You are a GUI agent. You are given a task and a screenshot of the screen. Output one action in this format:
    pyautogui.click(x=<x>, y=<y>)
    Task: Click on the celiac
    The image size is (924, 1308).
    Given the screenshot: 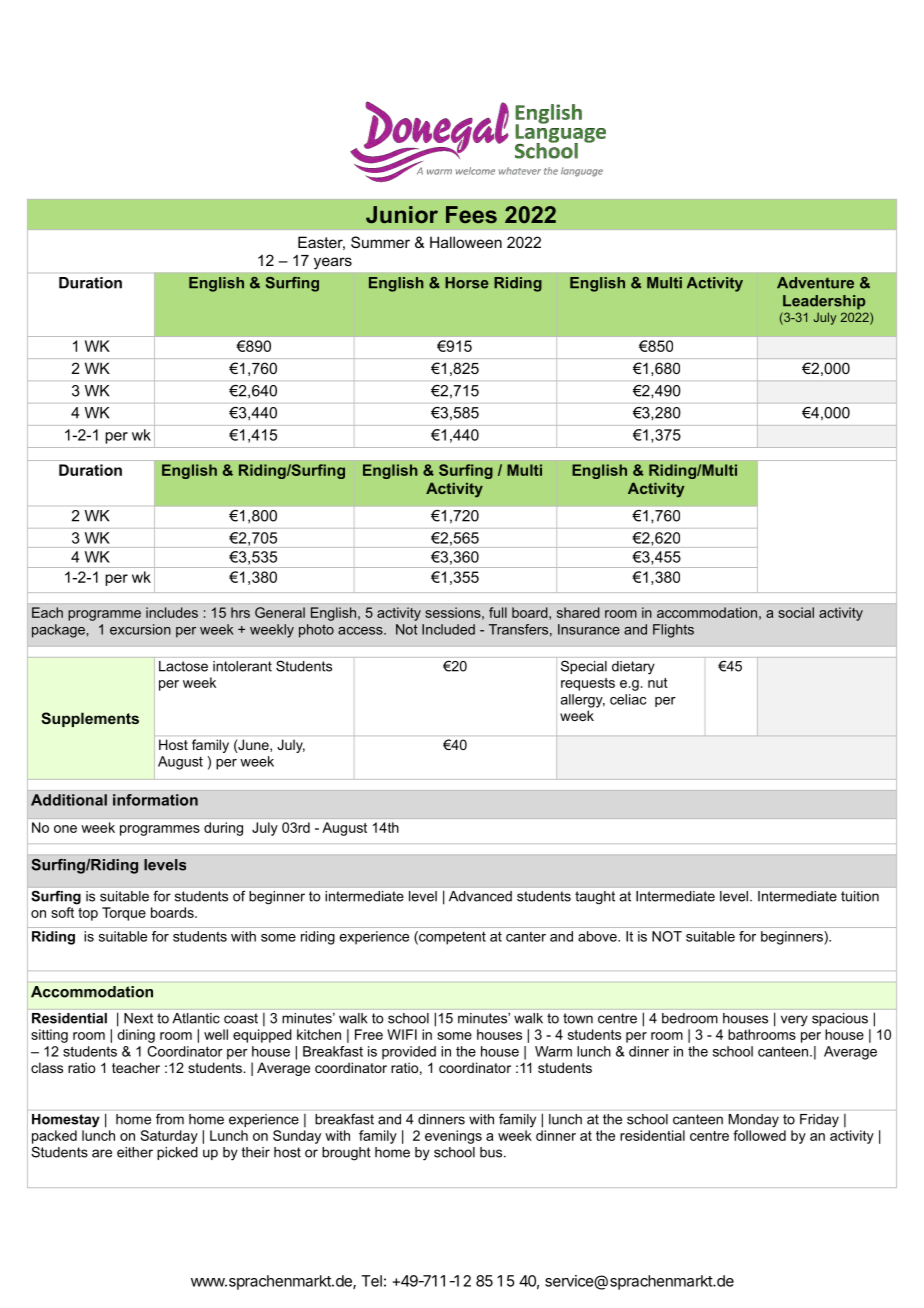 What is the action you would take?
    pyautogui.click(x=628, y=699)
